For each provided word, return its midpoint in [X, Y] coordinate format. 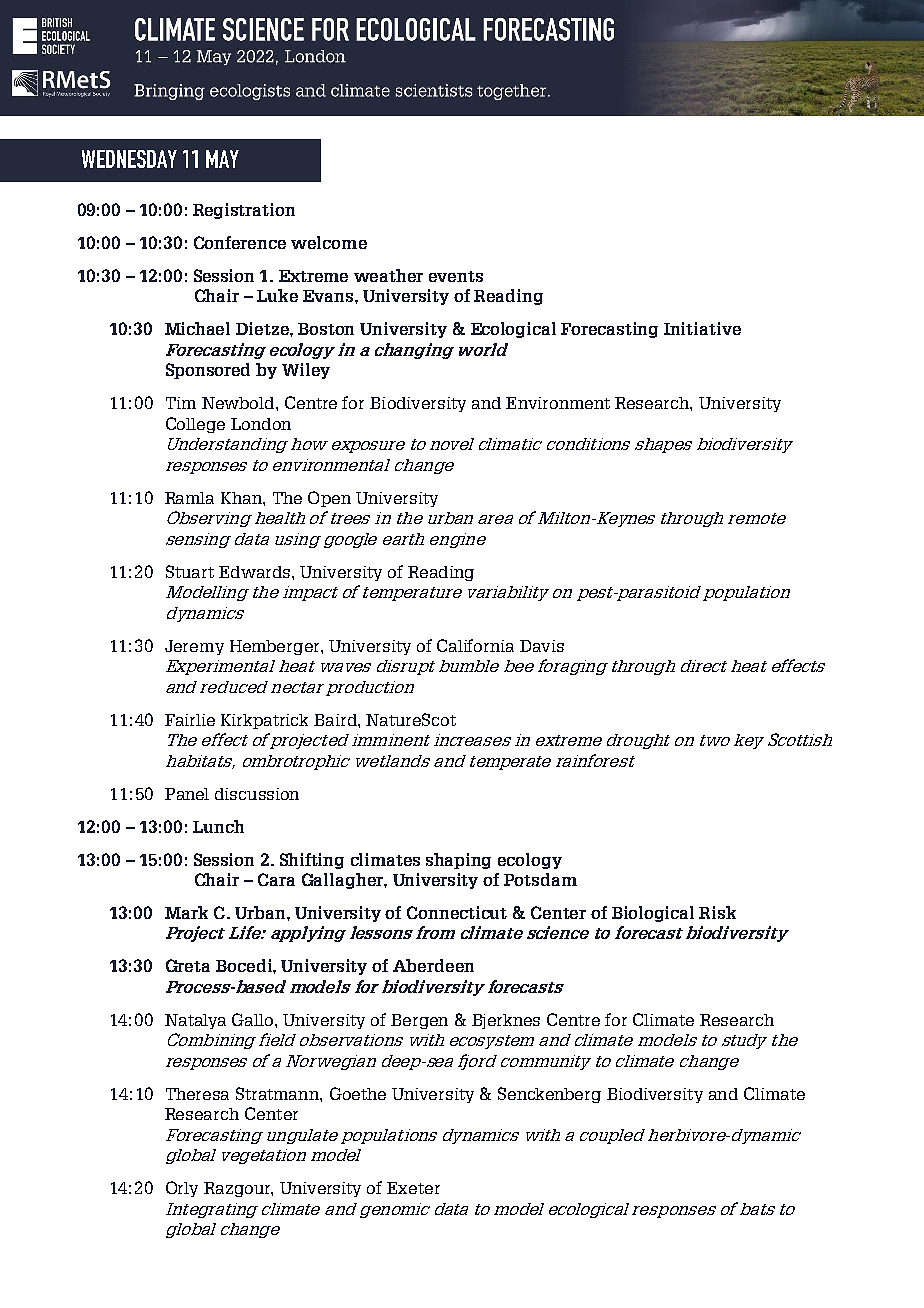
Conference [240, 242]
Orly [182, 1189]
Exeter [413, 1188]
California [475, 645]
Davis [542, 646]
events [456, 276]
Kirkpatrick [264, 721]
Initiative [702, 328]
